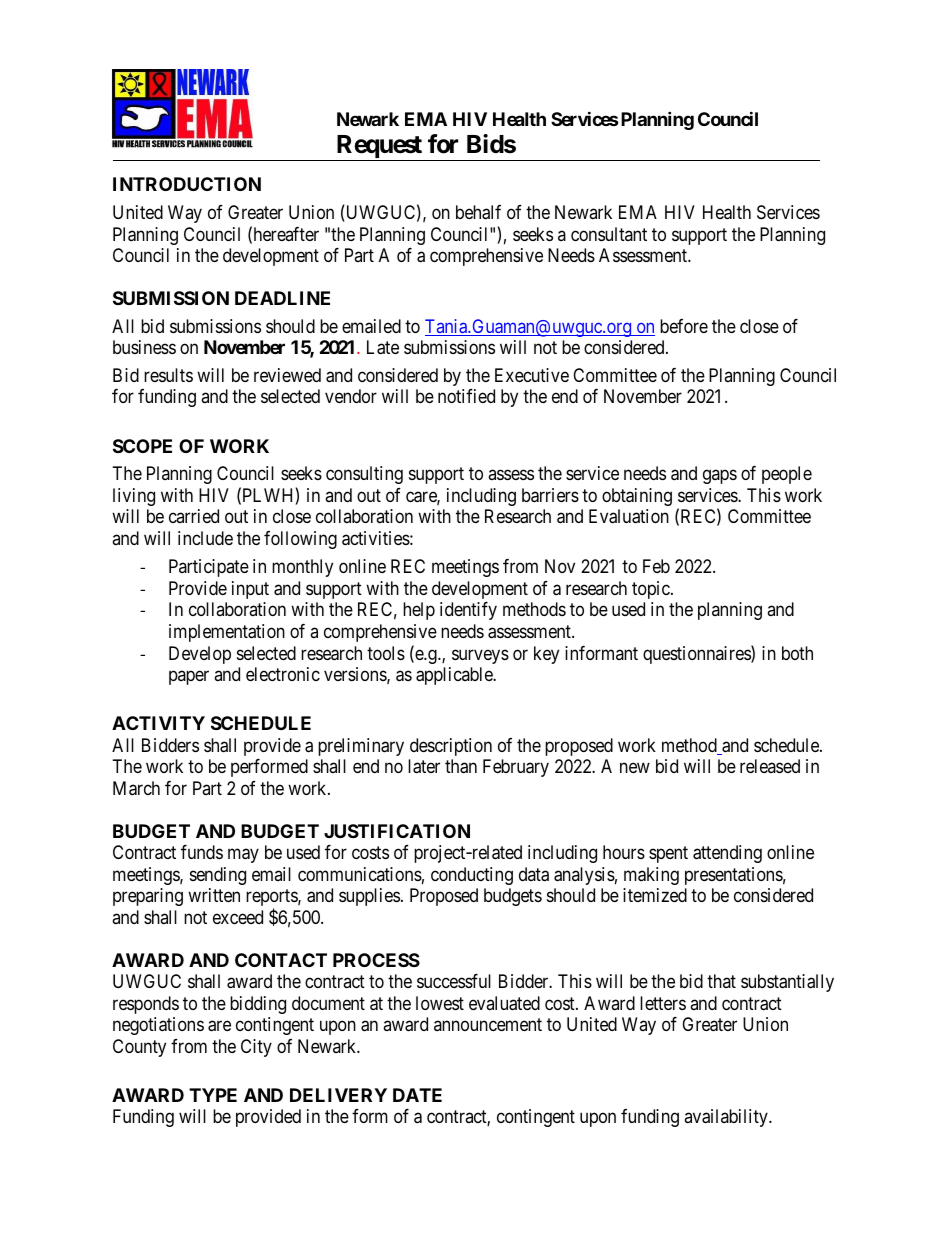  I want to click on TYPE, so click(213, 1095).
